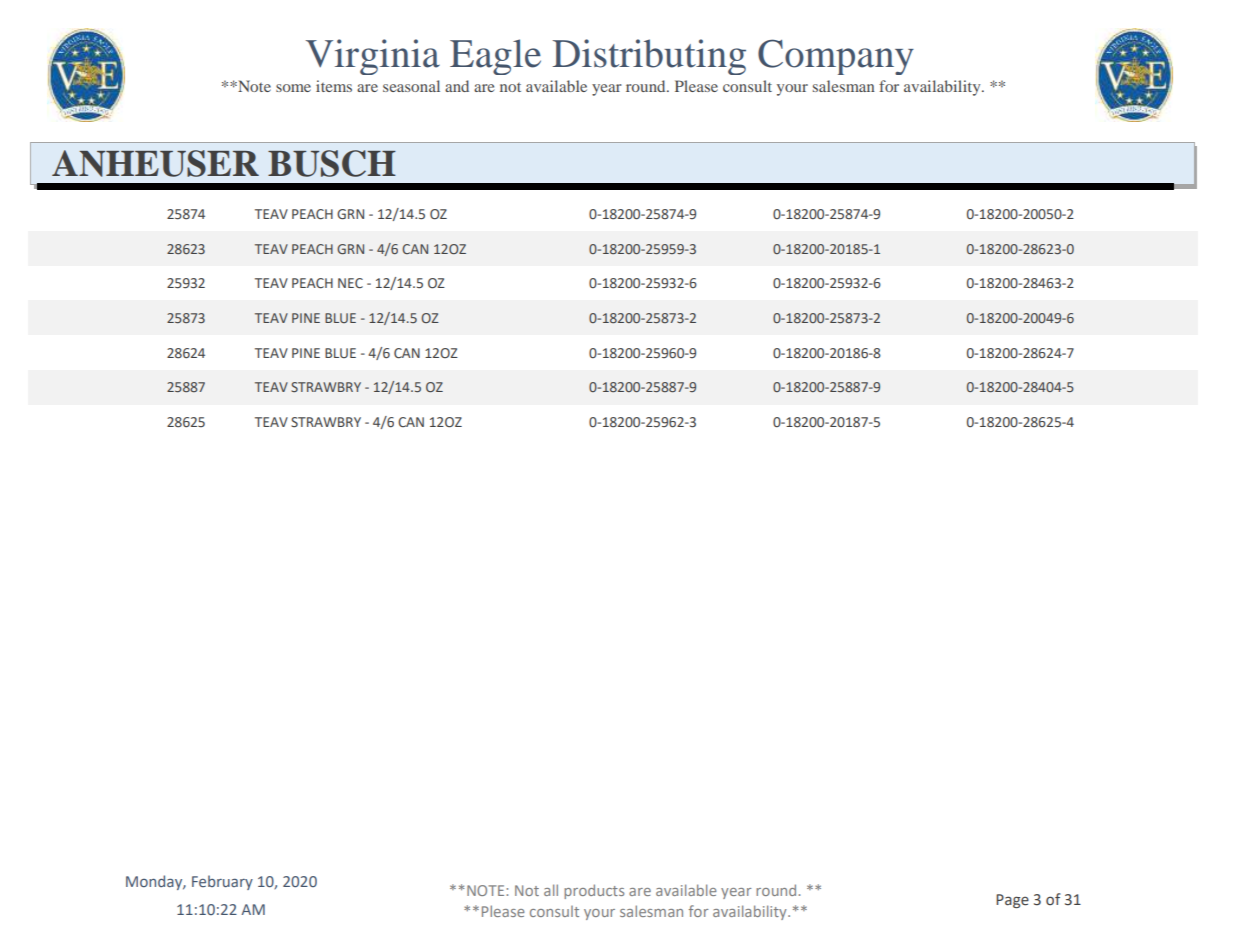 This document has width=1233, height=952. I want to click on some, so click(293, 88).
